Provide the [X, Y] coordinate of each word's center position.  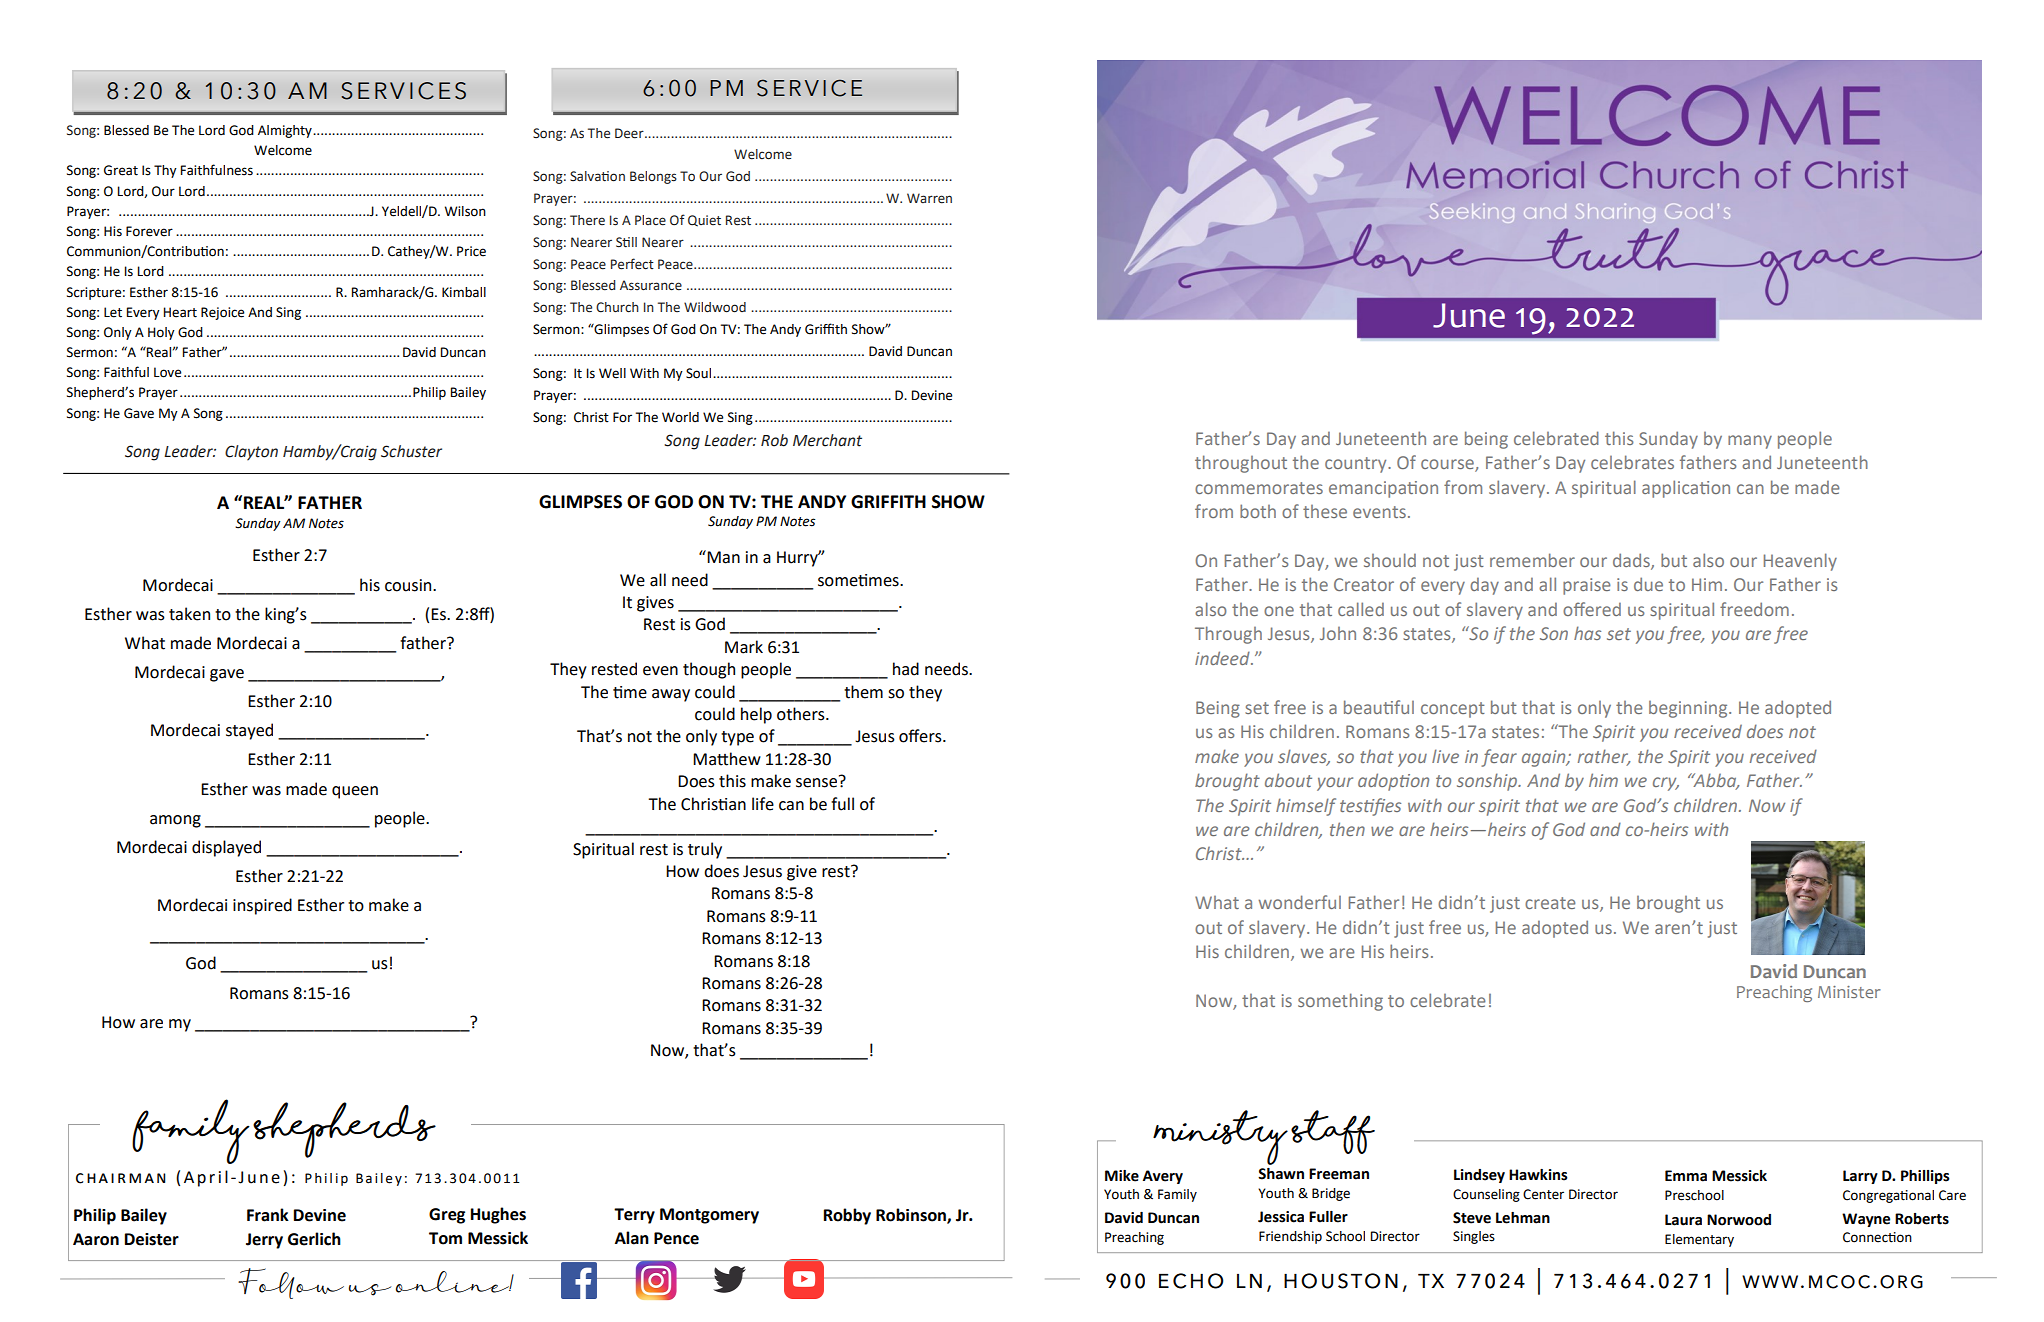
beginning [1689, 709]
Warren [929, 198]
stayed [249, 731]
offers [921, 736]
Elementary [1699, 1240]
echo [1191, 1281]
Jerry [264, 1241]
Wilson [465, 211]
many [1750, 442]
